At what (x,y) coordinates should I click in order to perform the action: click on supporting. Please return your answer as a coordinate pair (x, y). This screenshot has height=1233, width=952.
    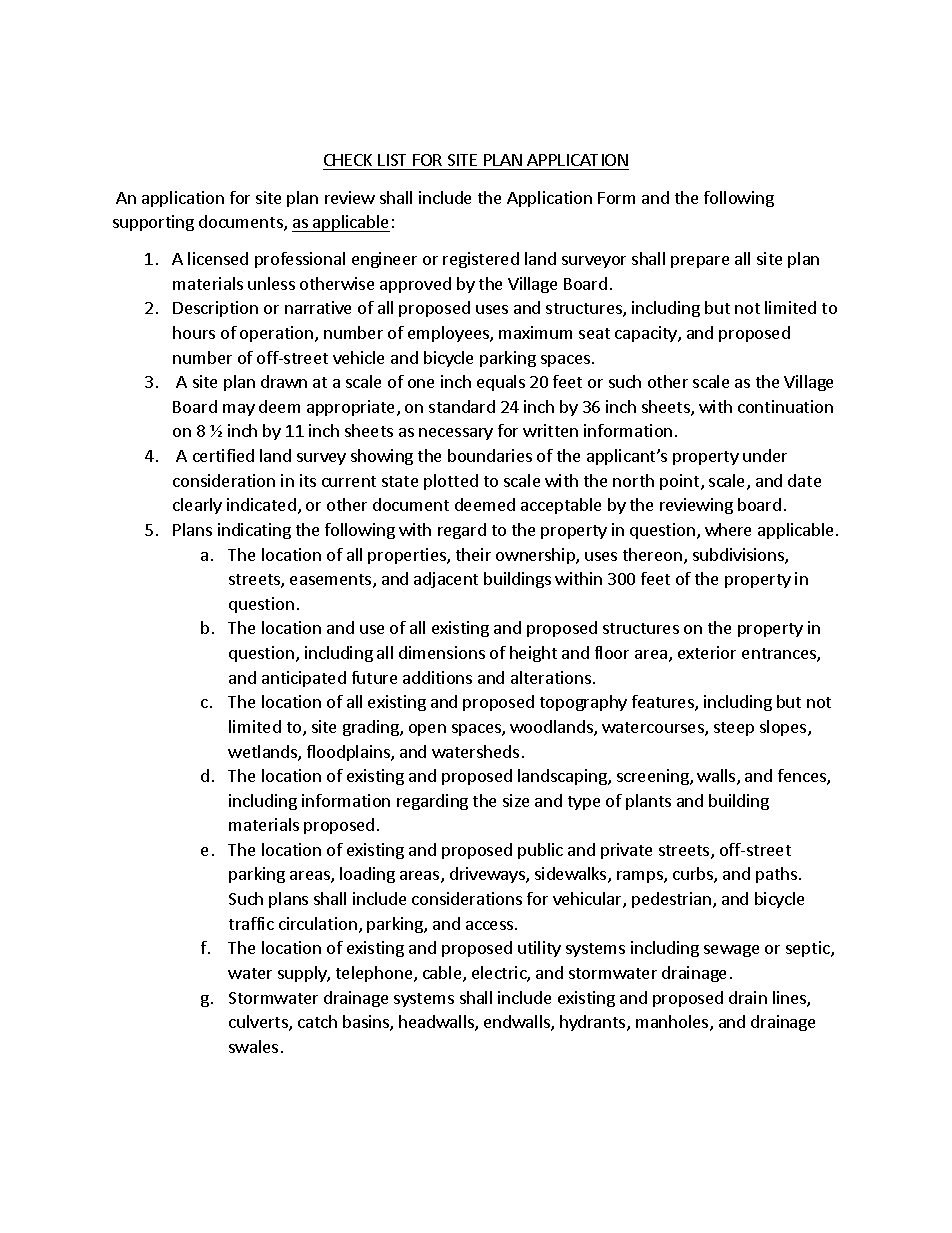
    Looking at the image, I should click on (153, 223).
